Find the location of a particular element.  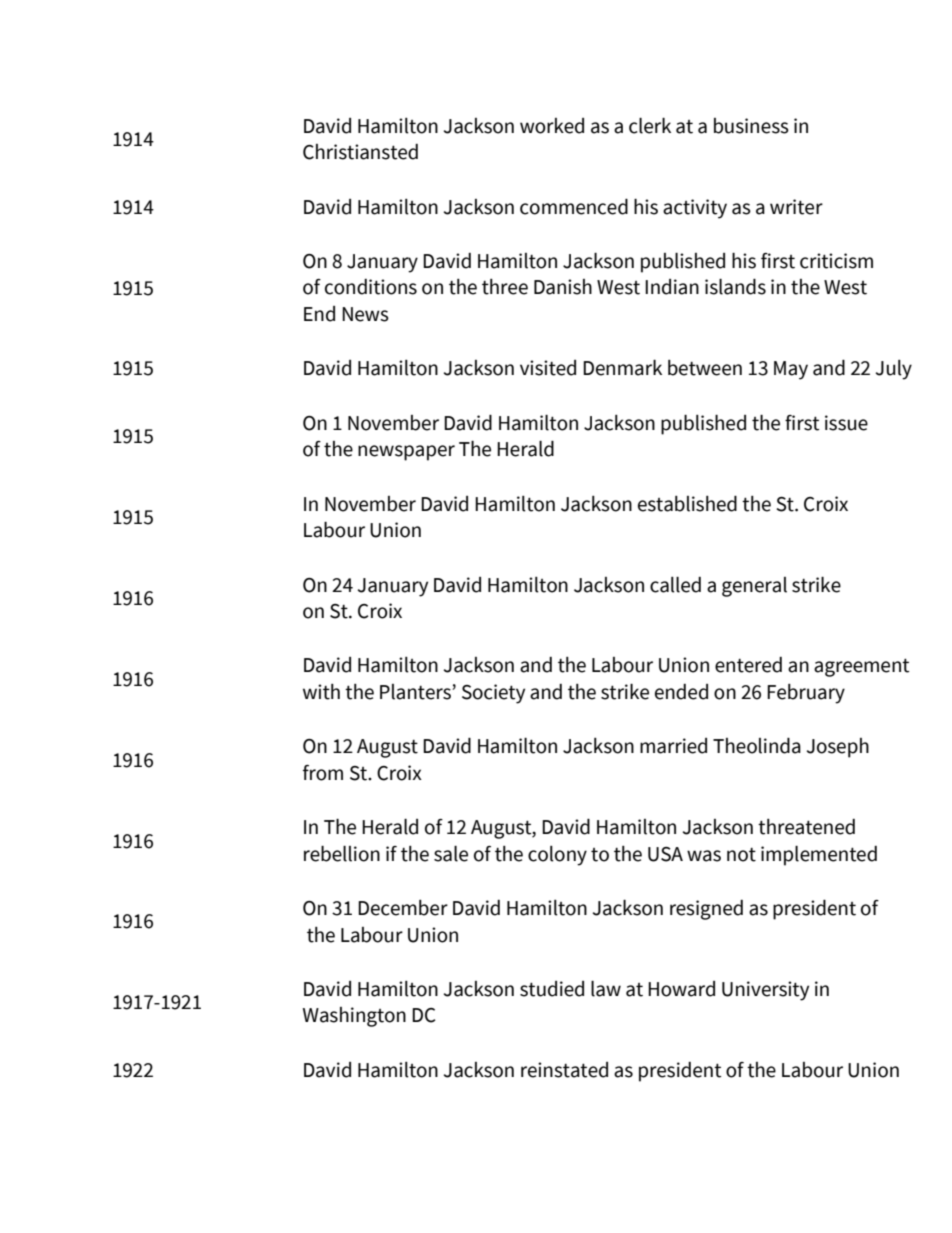

Washington is located at coordinates (354, 1017).
